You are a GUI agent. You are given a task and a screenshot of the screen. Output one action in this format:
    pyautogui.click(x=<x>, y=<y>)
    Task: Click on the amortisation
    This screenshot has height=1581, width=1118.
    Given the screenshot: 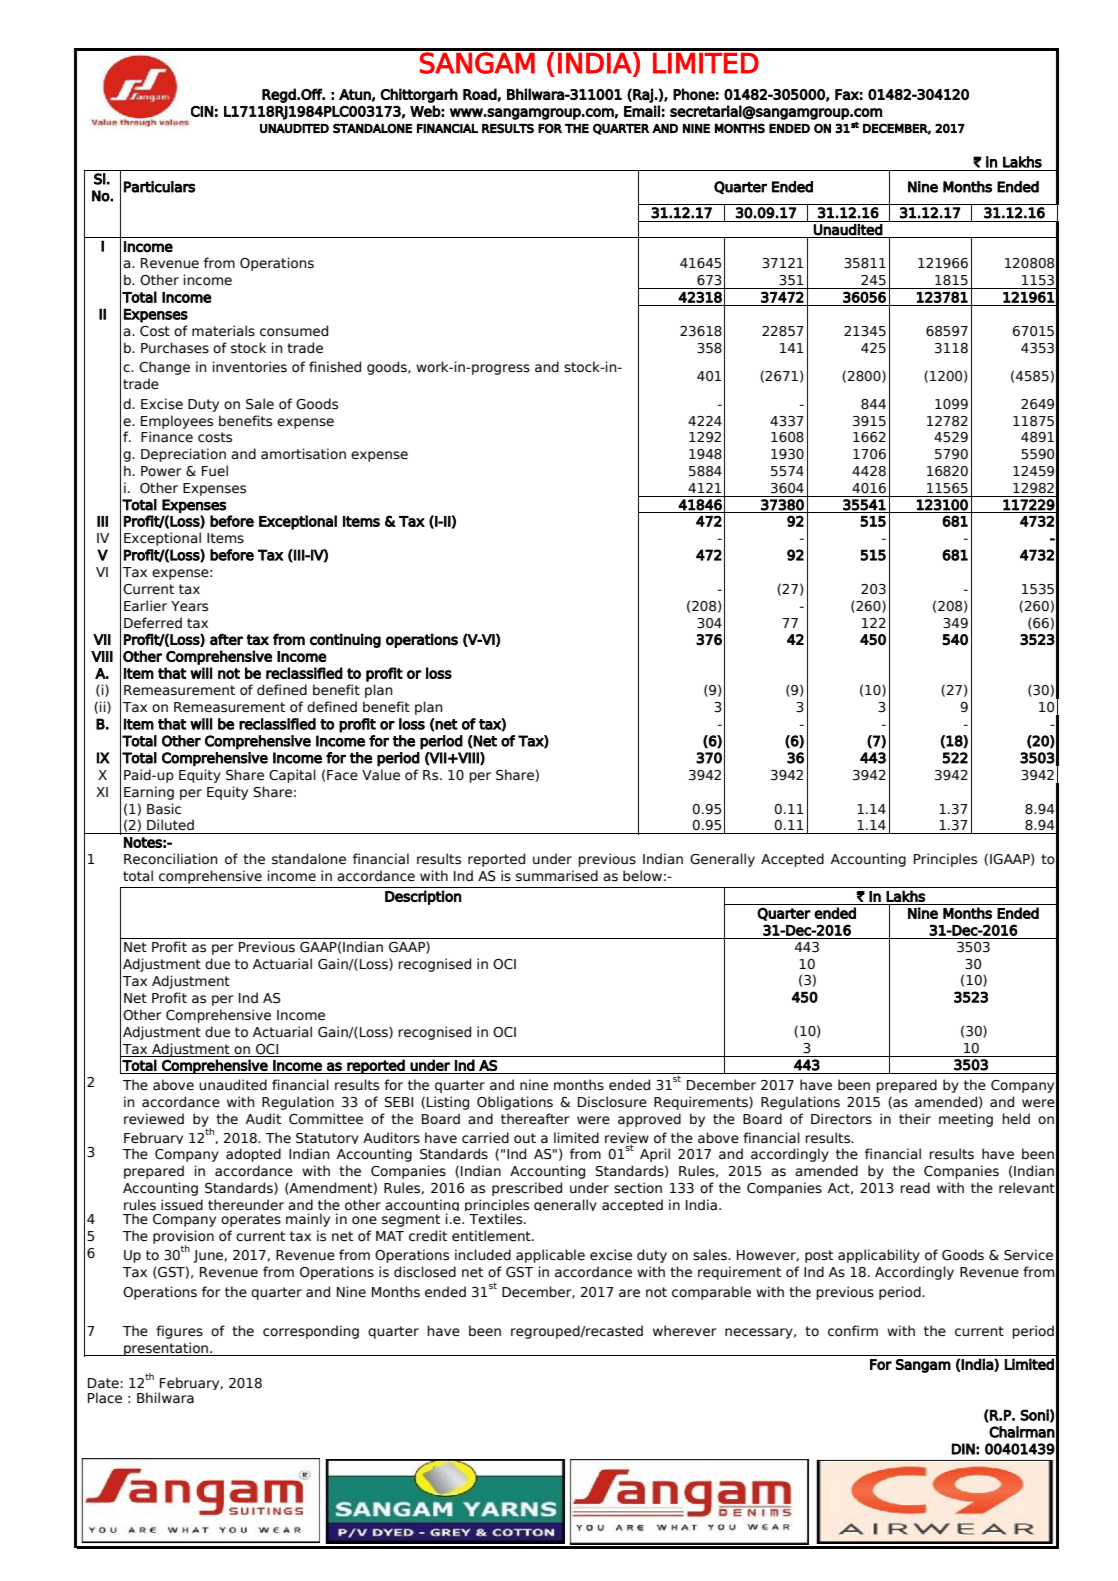 What is the action you would take?
    pyautogui.click(x=303, y=454)
